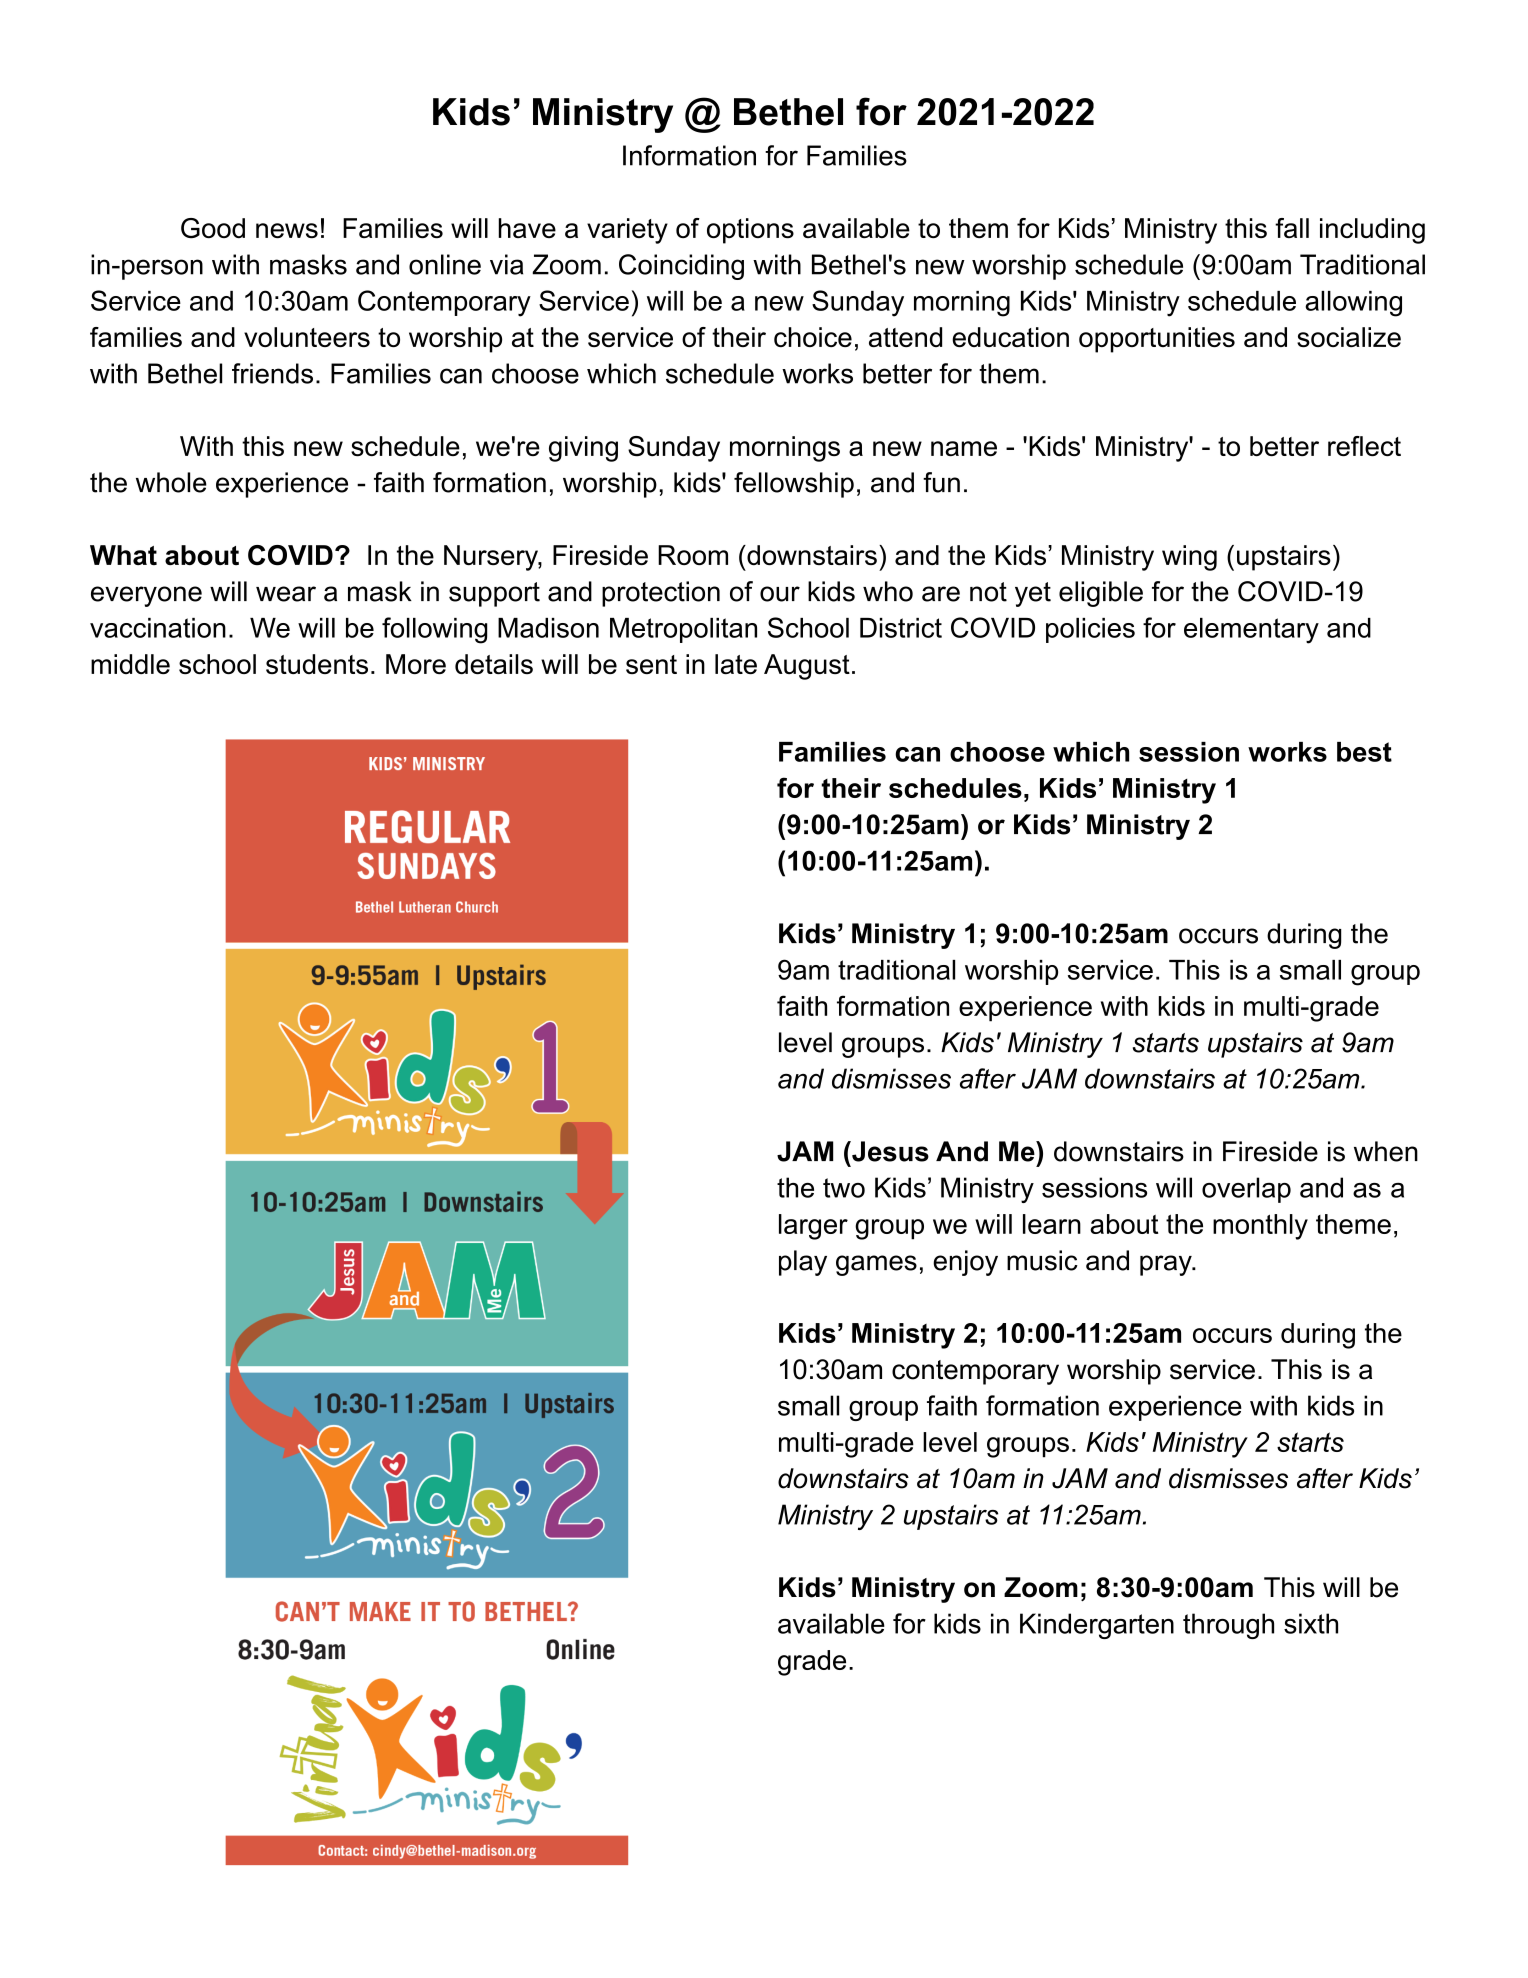  I want to click on news, so click(287, 230).
